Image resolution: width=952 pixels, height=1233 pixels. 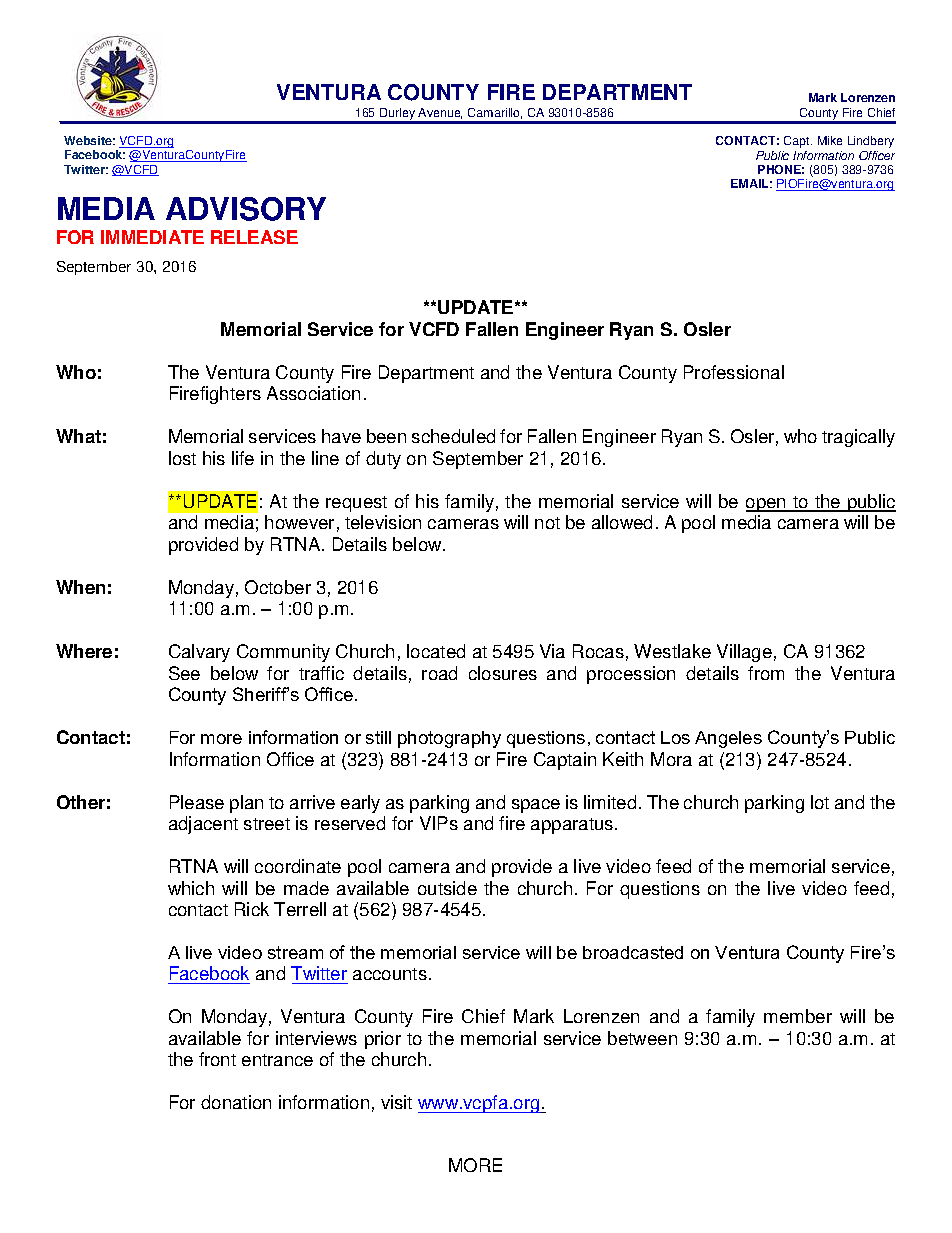 I want to click on Avenue, so click(x=440, y=113).
